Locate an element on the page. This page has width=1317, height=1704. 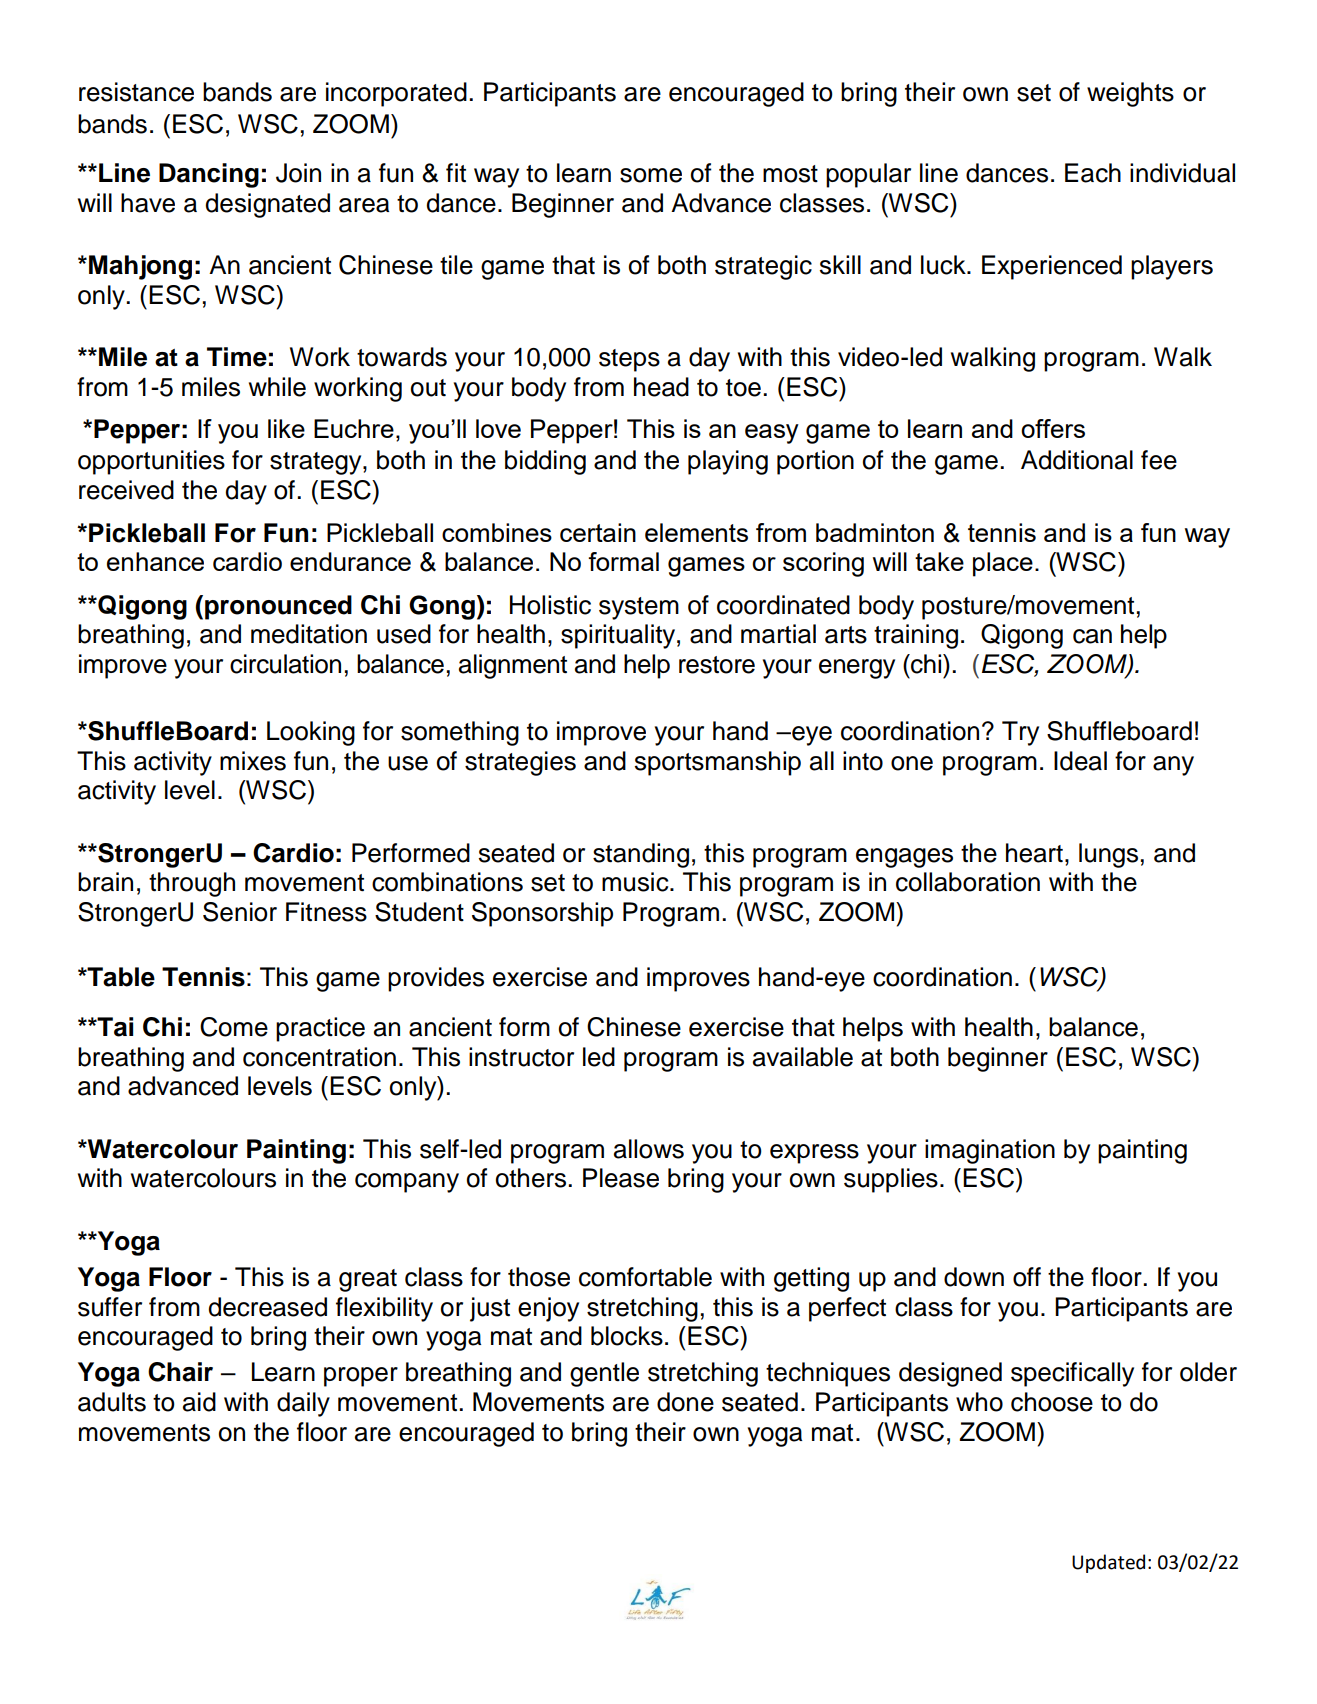
lungs is located at coordinates (1108, 855).
